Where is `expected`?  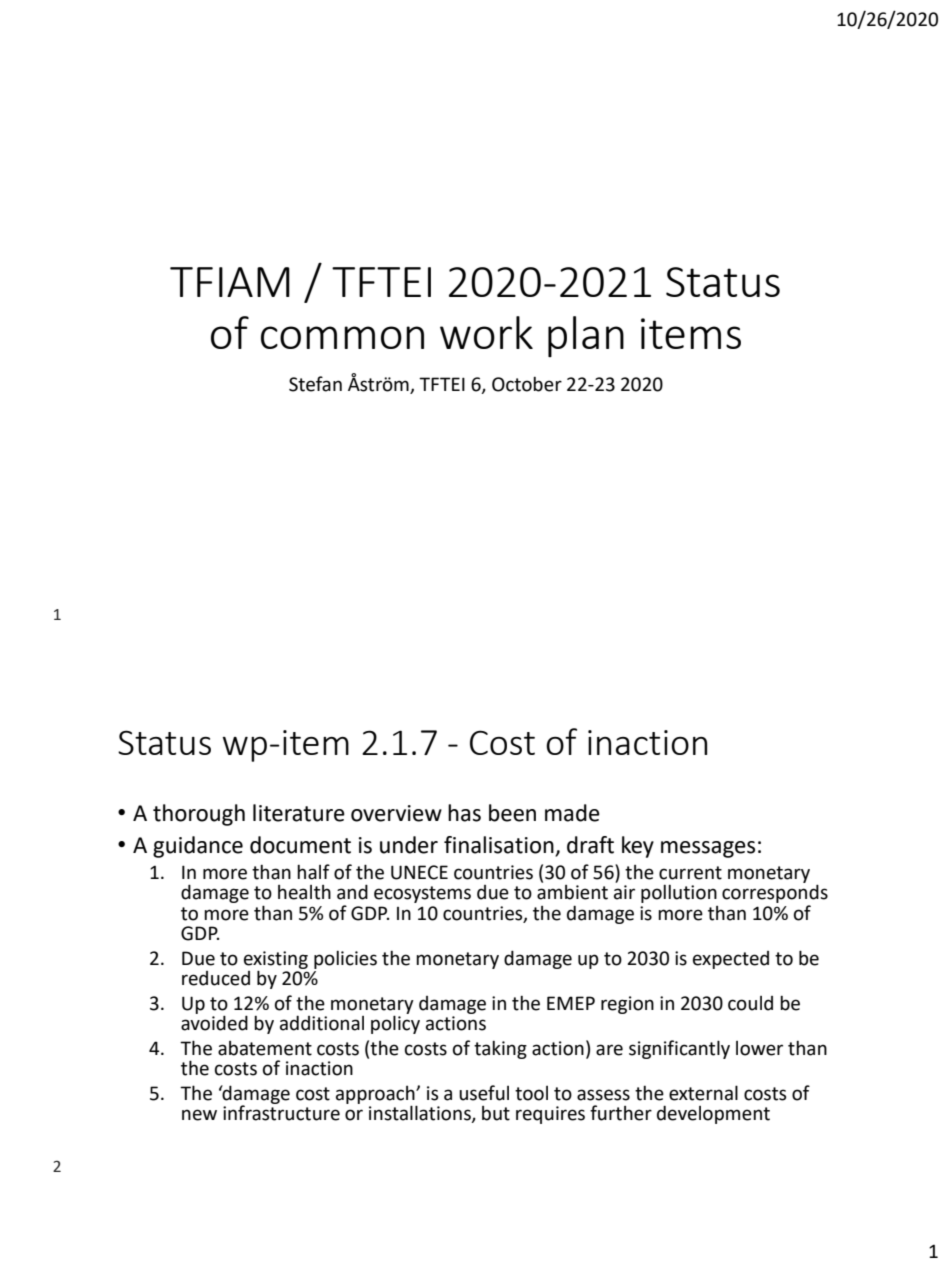
expected is located at coordinates (731, 960).
